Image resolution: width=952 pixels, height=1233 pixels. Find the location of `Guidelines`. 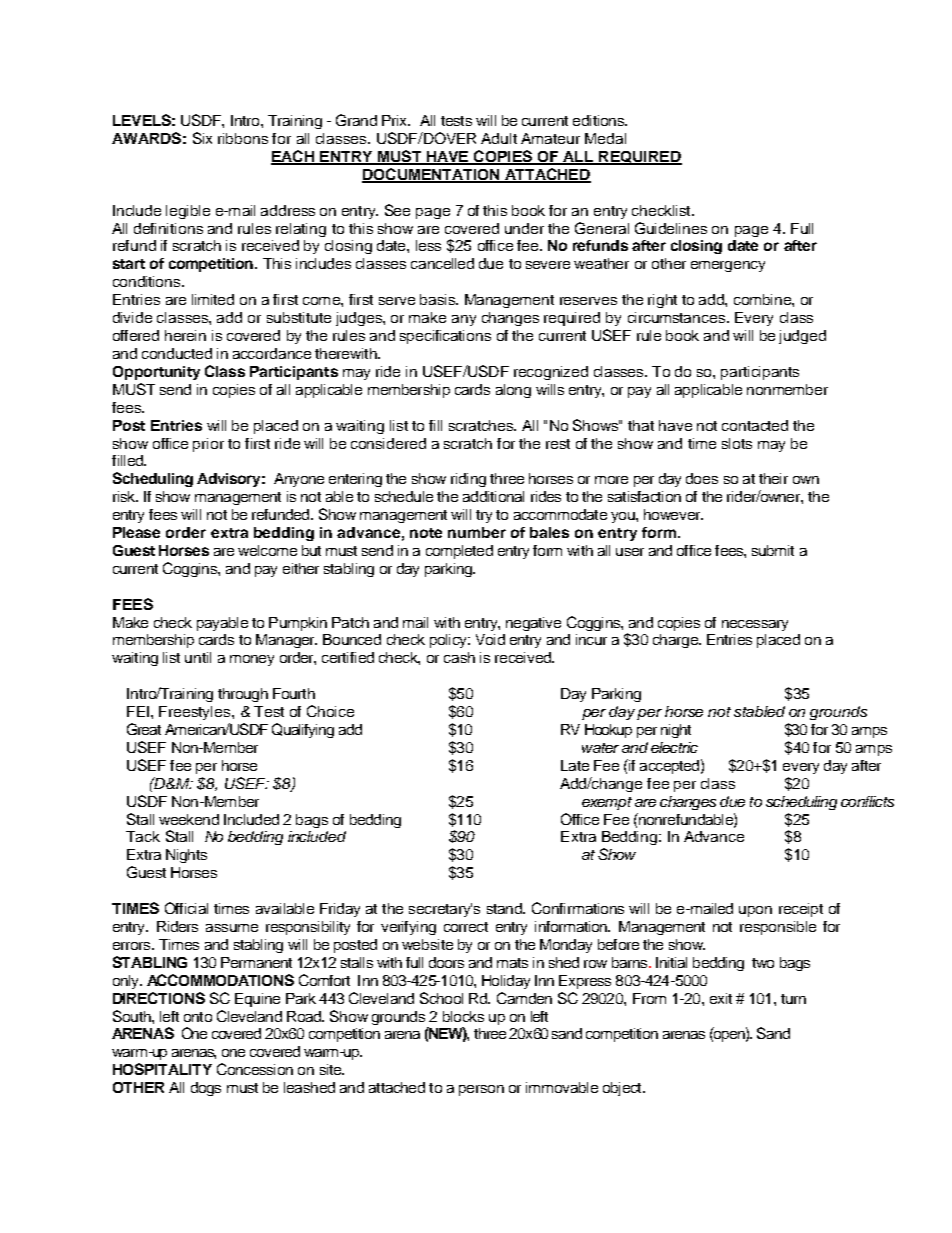

Guidelines is located at coordinates (671, 228).
